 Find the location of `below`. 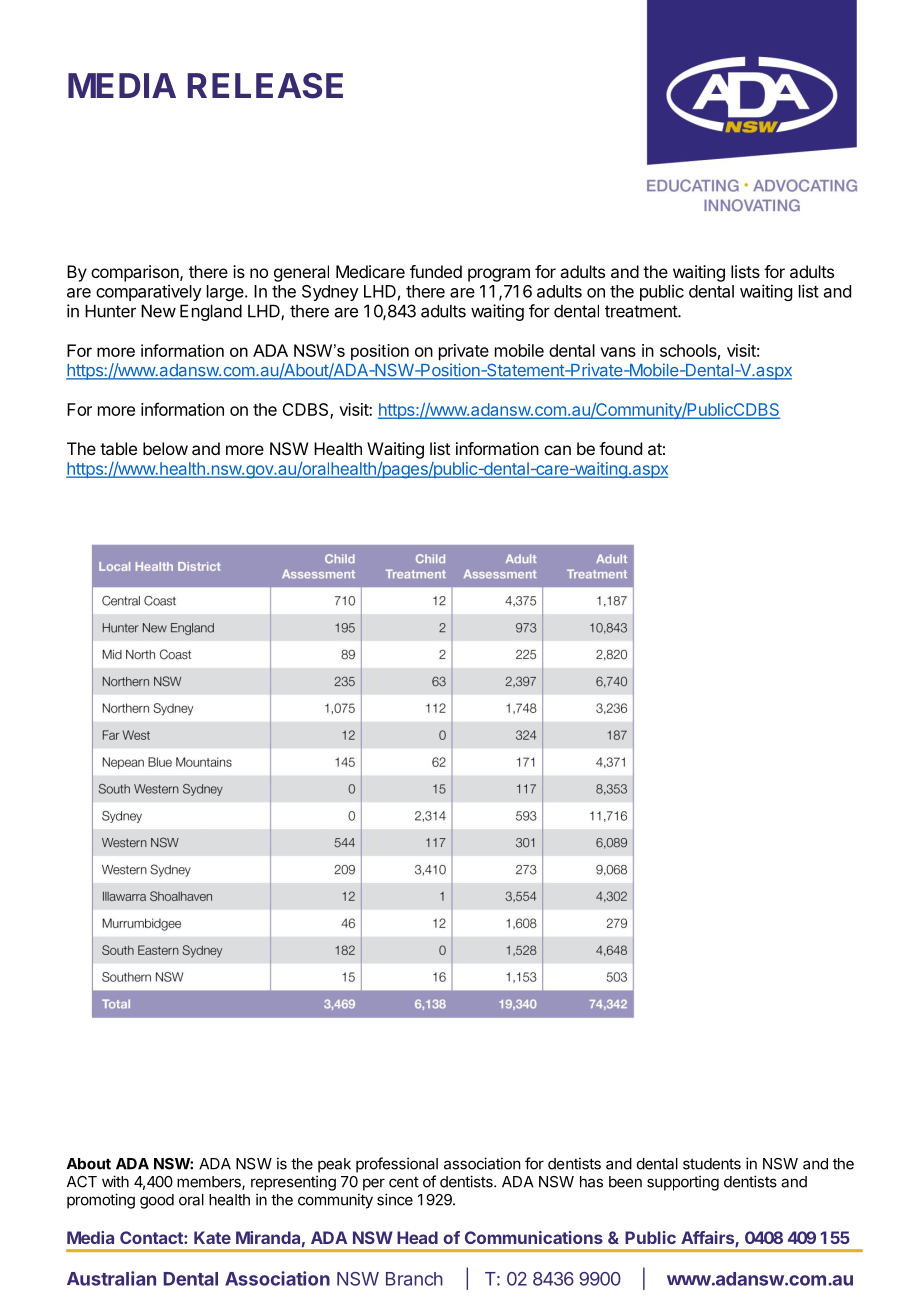

below is located at coordinates (165, 448).
